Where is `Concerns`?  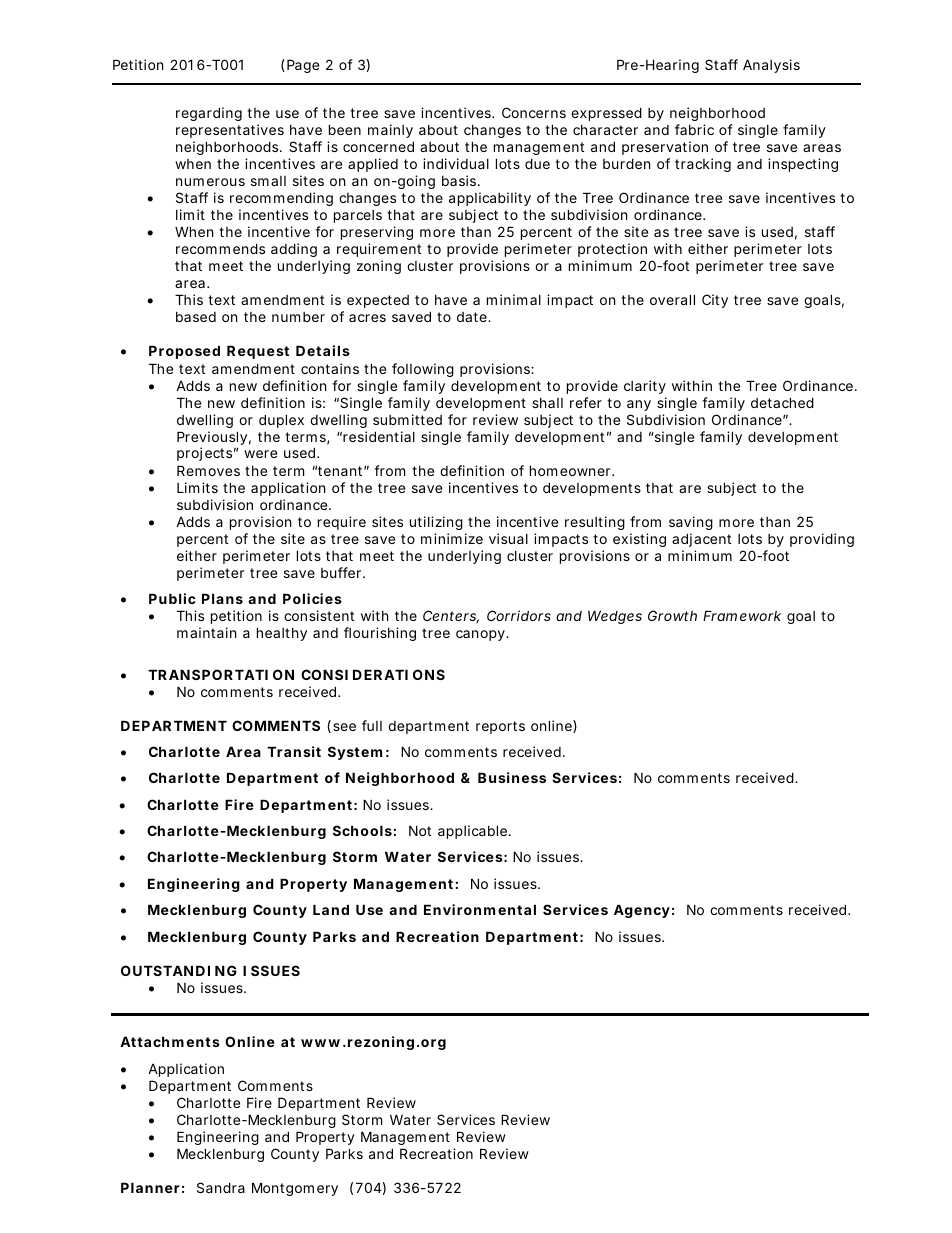
Concerns is located at coordinates (534, 112).
